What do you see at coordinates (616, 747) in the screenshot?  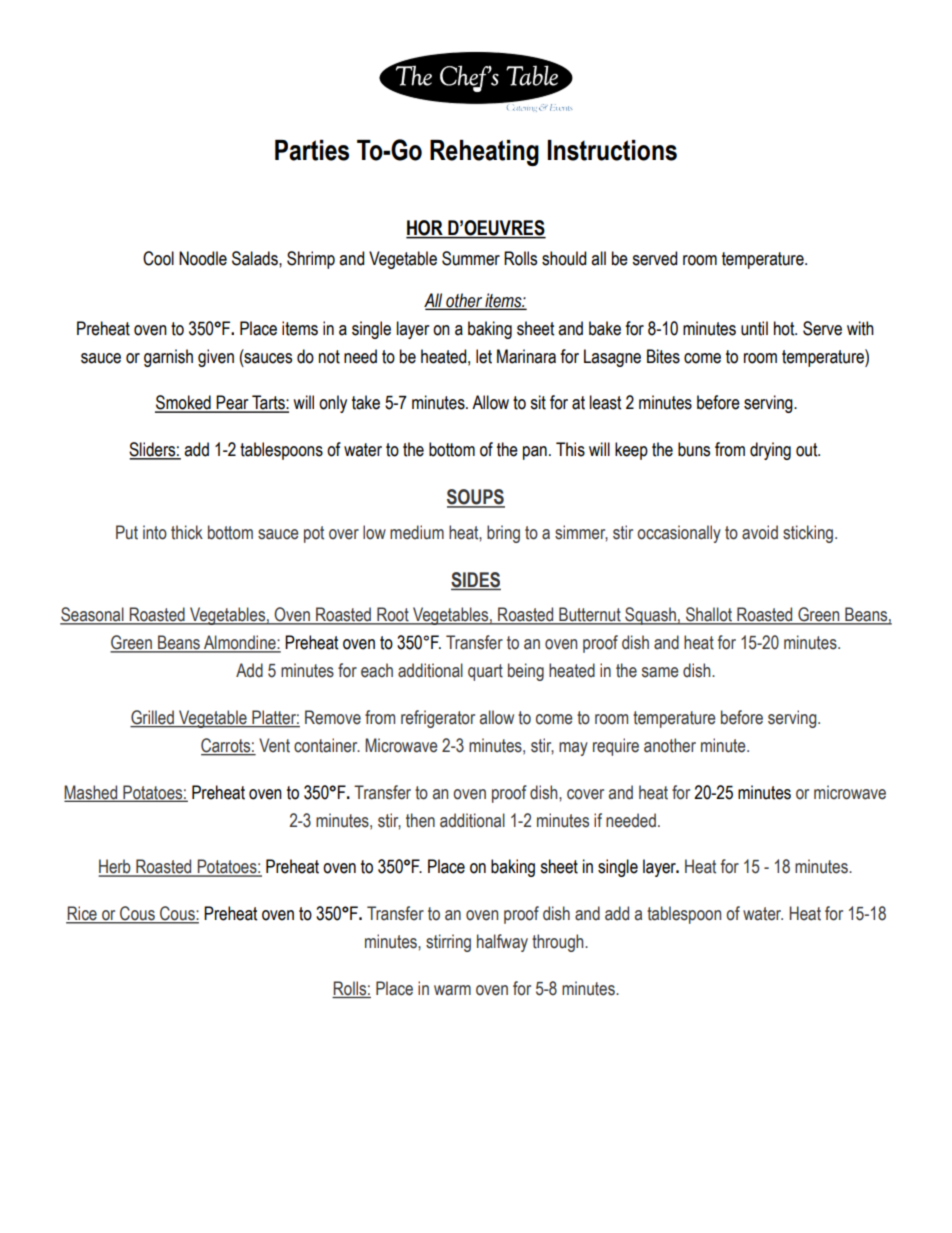 I see `require` at bounding box center [616, 747].
